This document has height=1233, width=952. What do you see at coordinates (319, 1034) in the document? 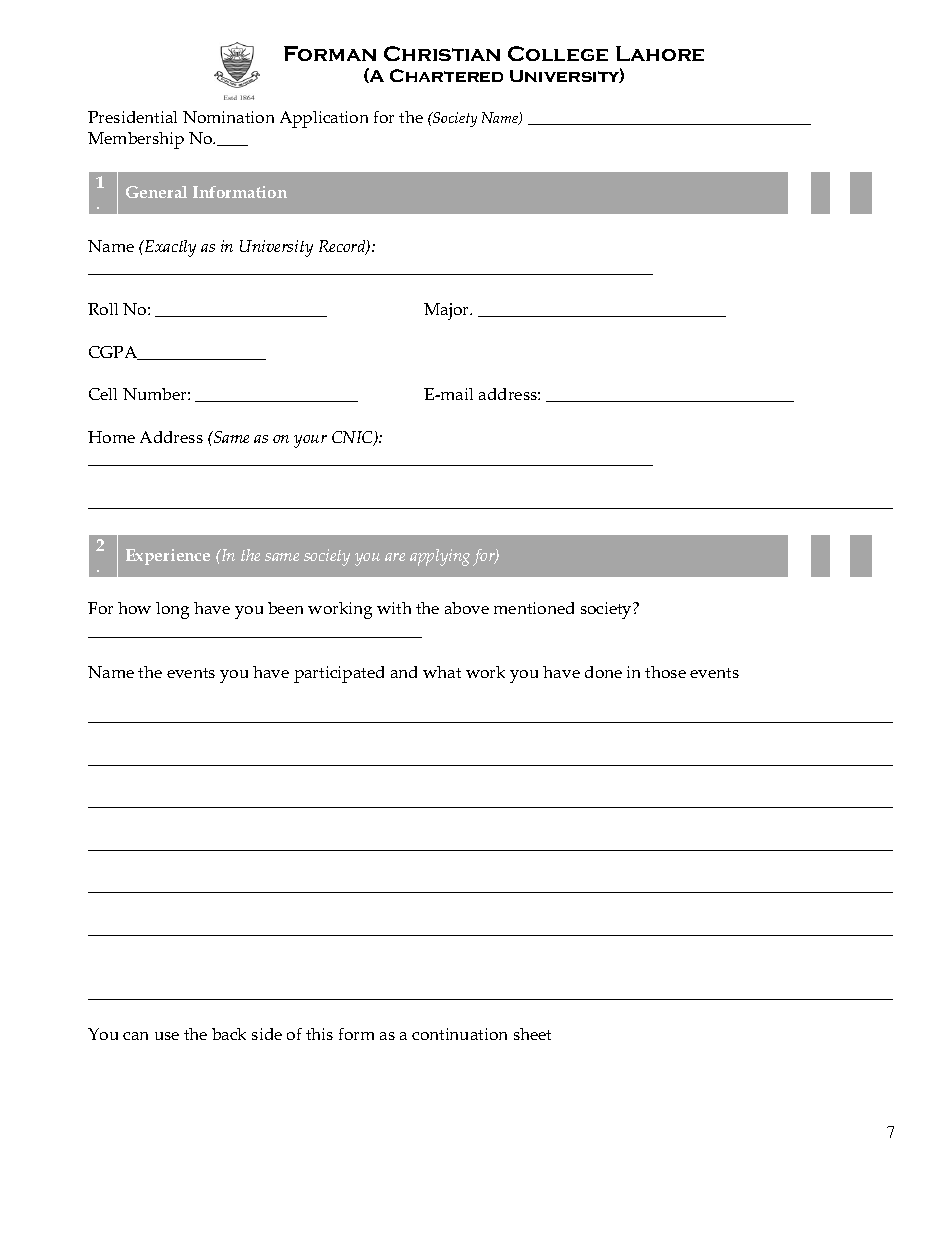
I see `this` at bounding box center [319, 1034].
